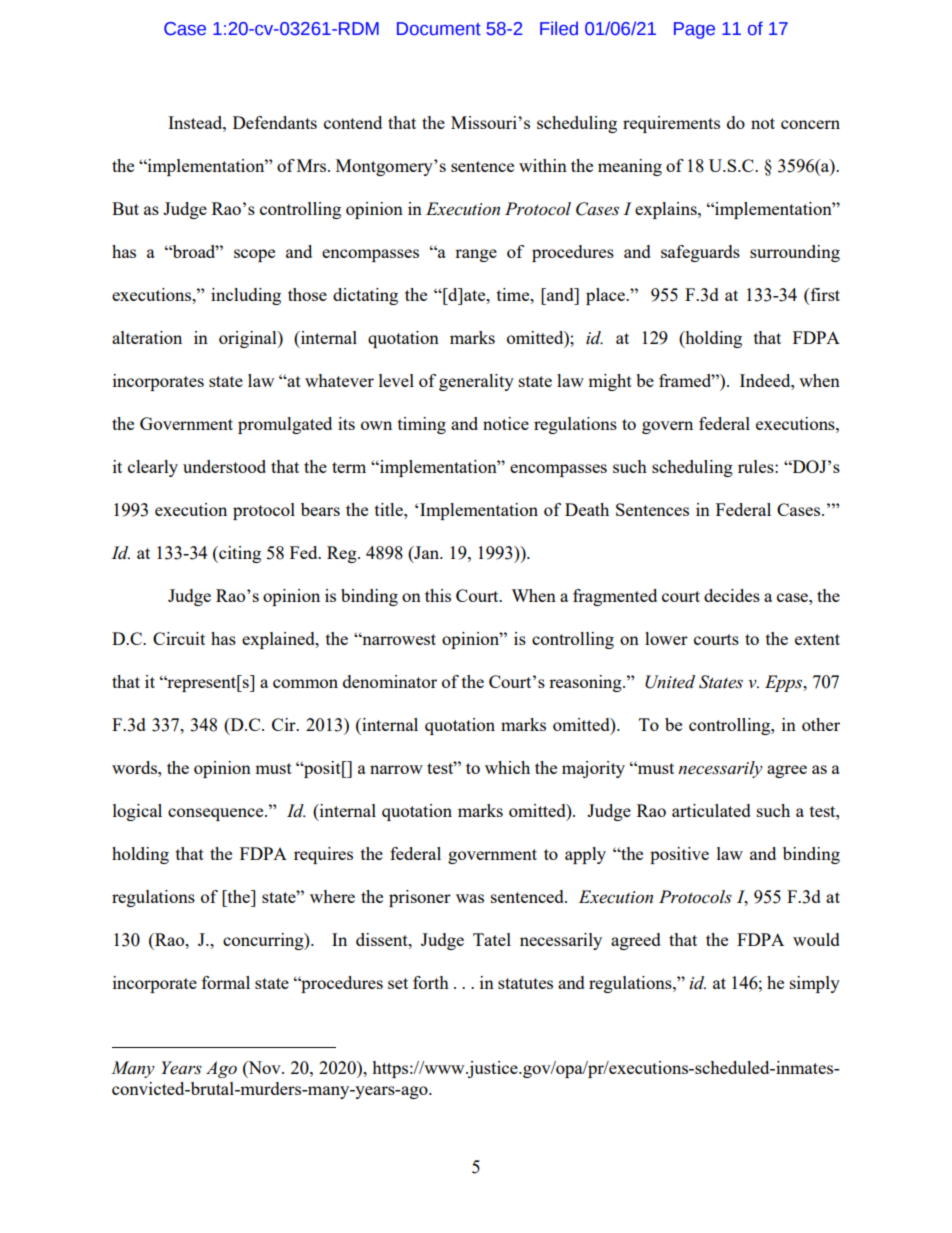 The width and height of the screenshot is (952, 1233). I want to click on which, so click(507, 767).
